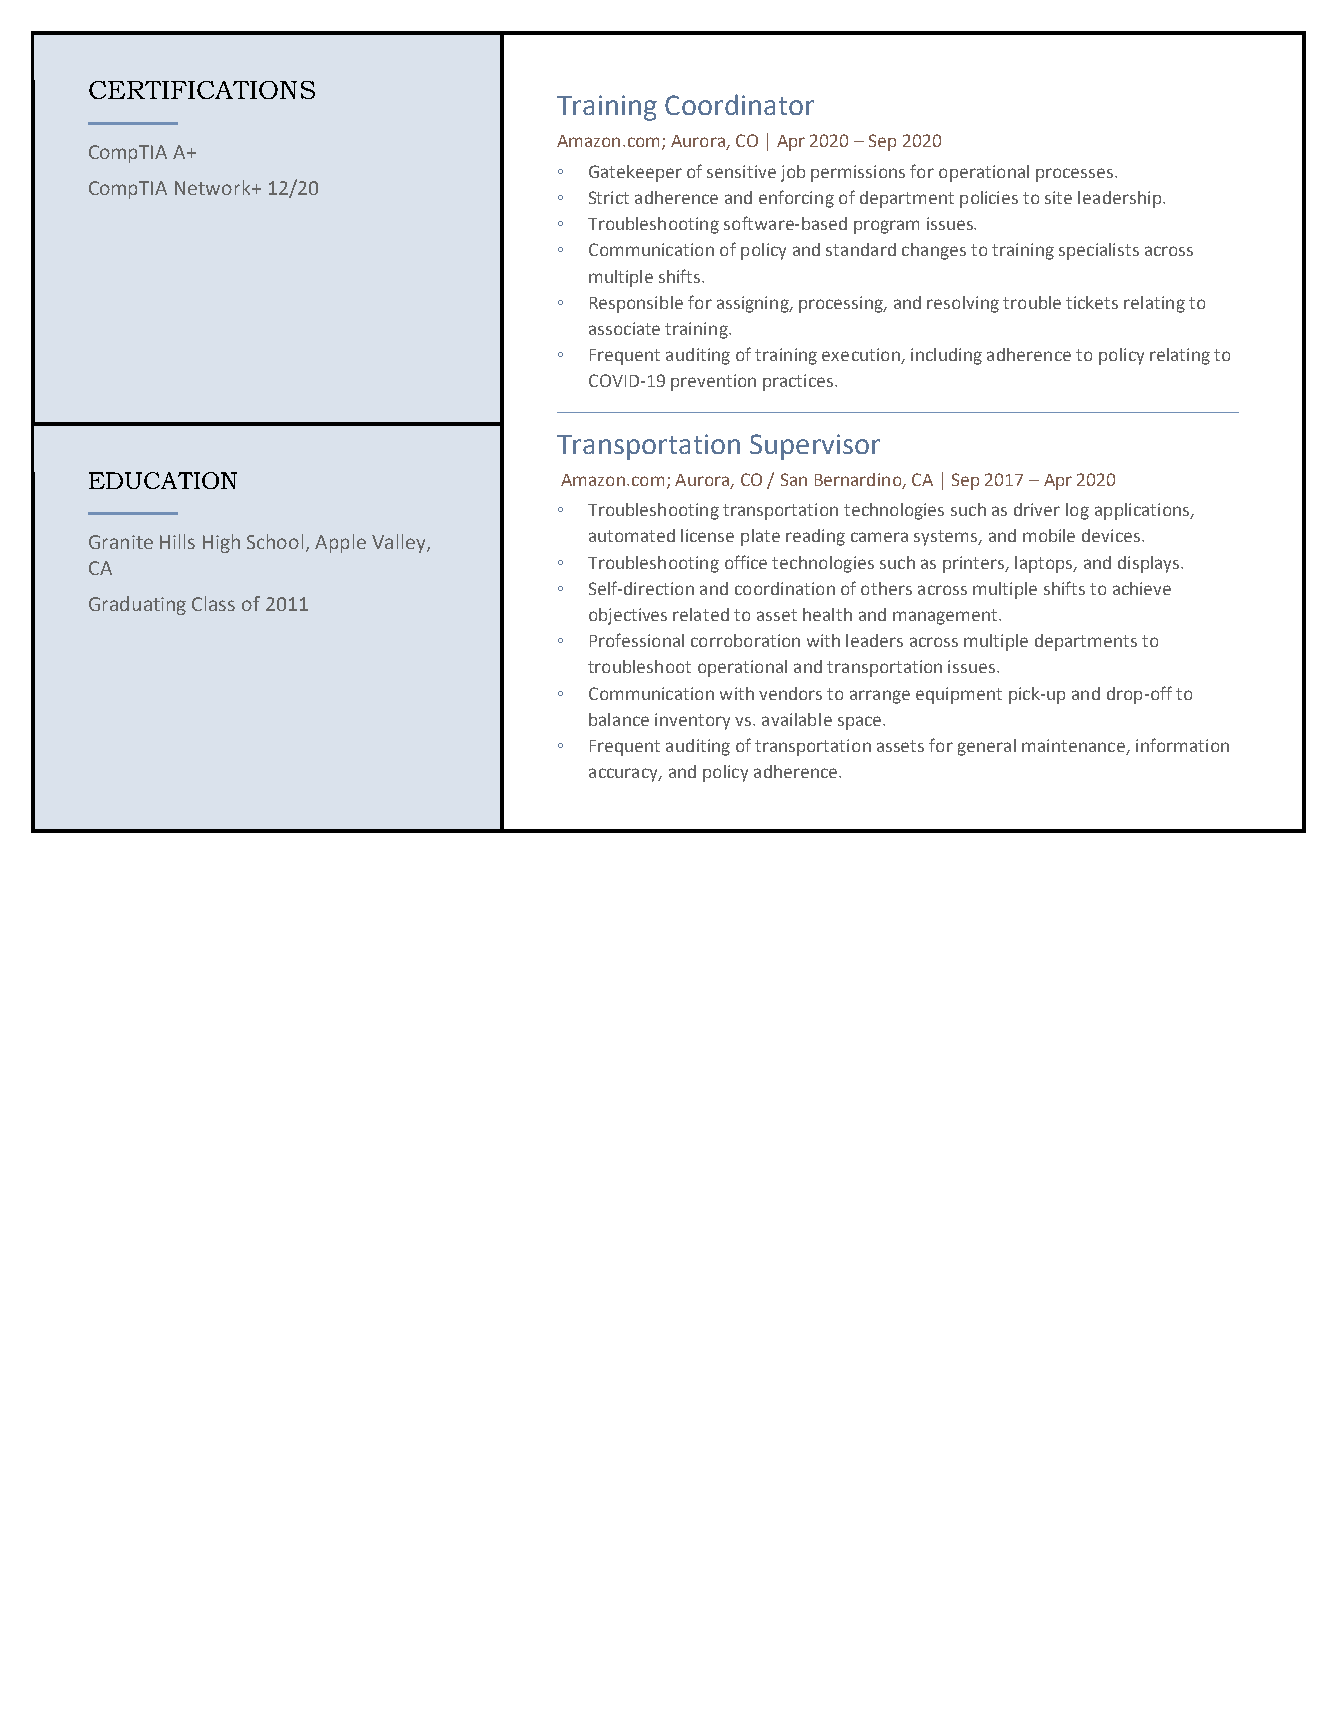 Image resolution: width=1337 pixels, height=1730 pixels. I want to click on Coordinator, so click(739, 104).
